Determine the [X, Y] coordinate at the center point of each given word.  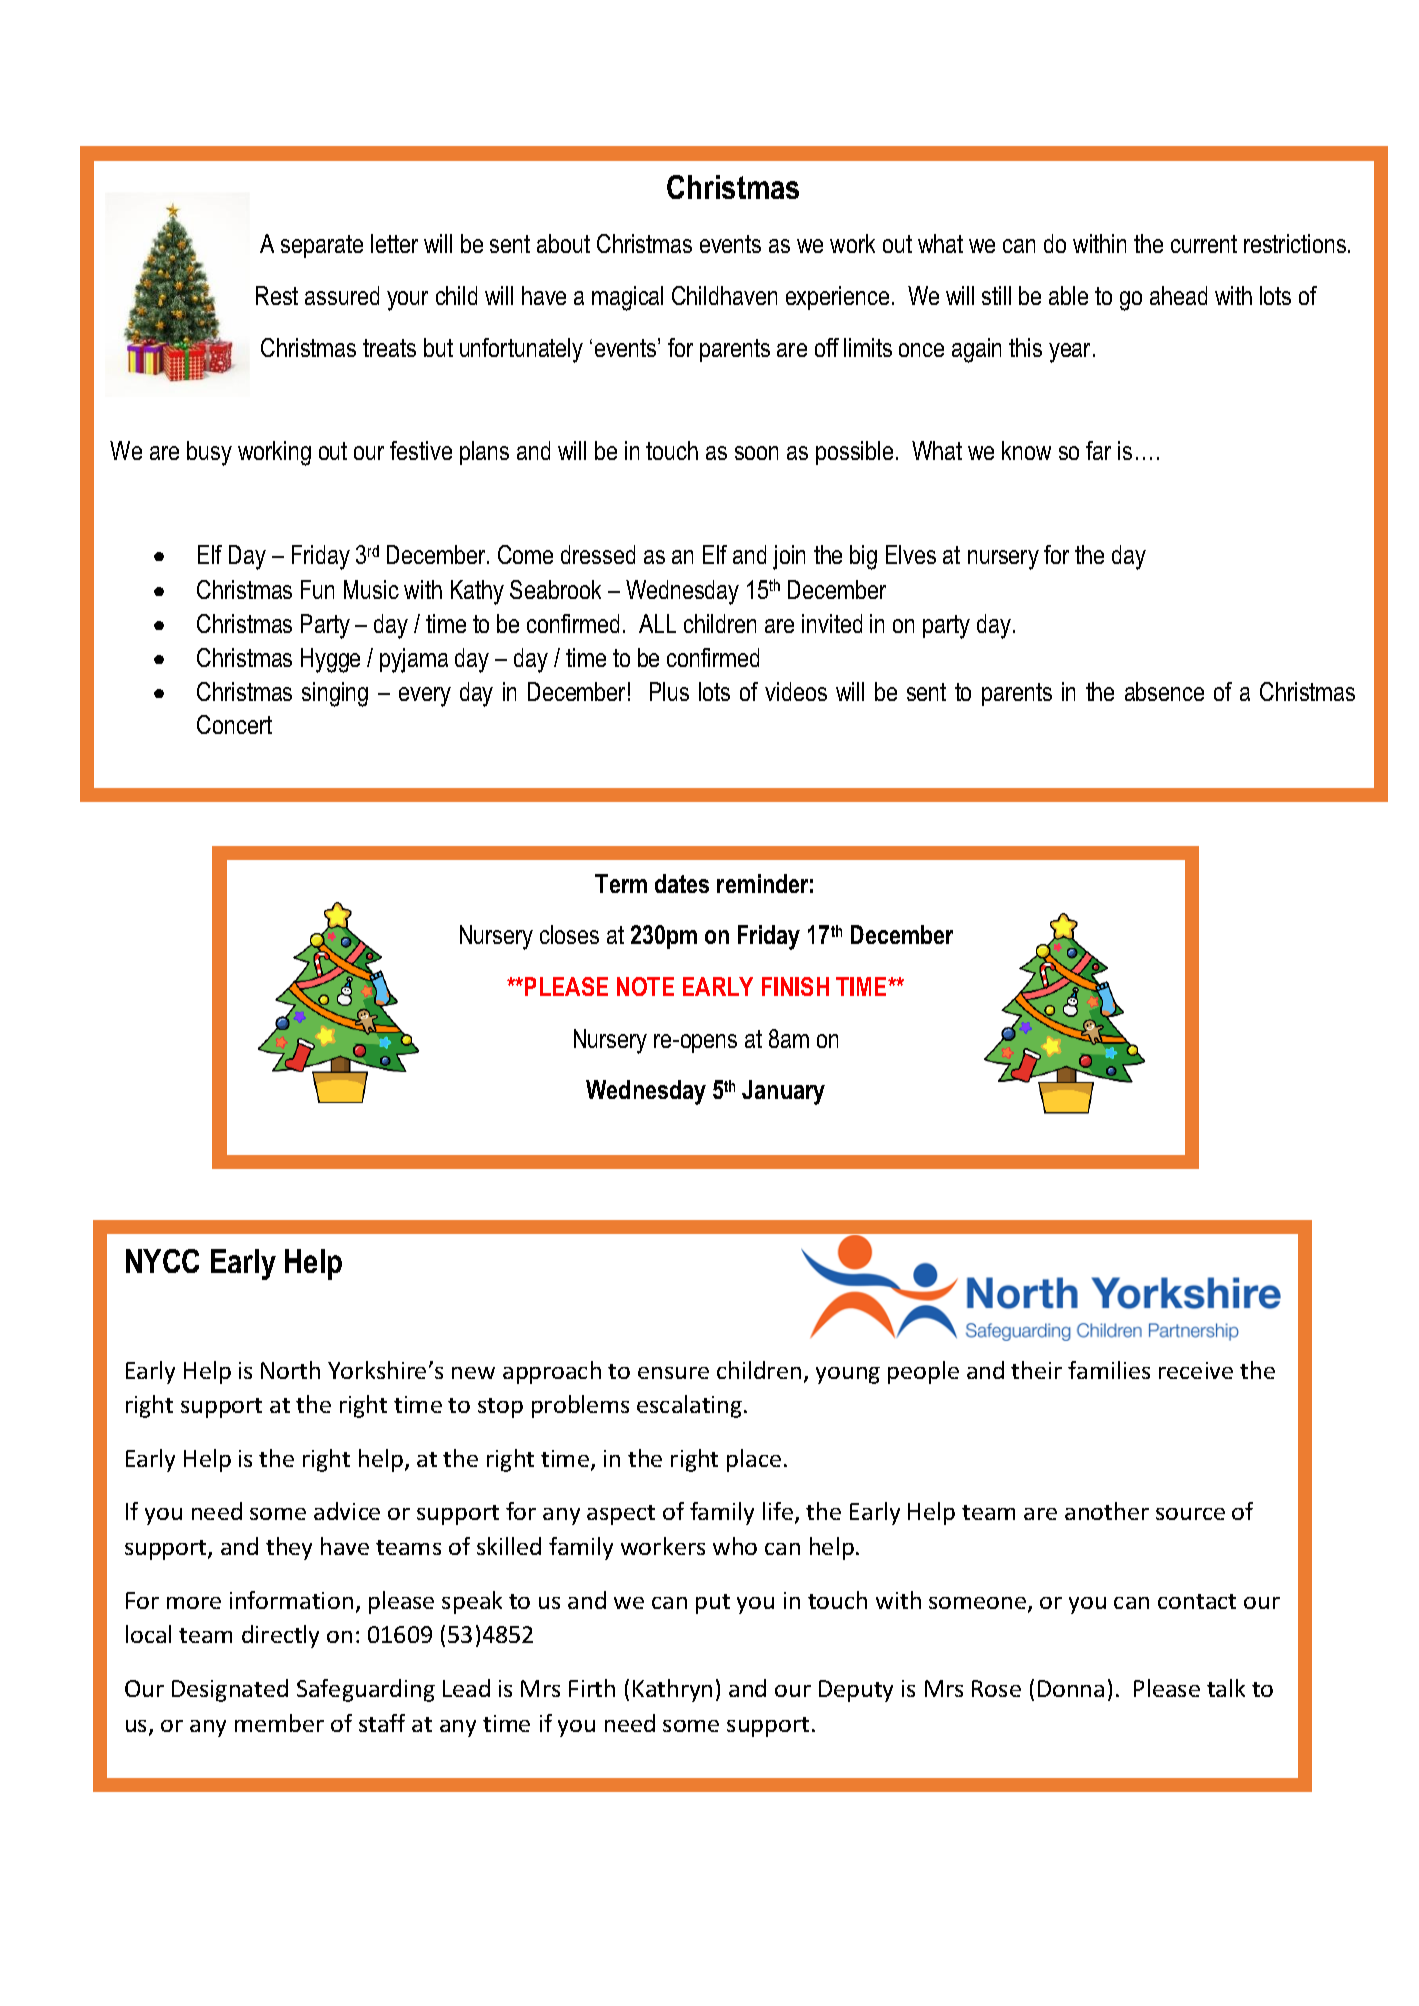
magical [627, 298]
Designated [230, 1690]
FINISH [795, 986]
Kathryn [672, 1690]
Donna [1071, 1688]
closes [569, 934]
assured [342, 295]
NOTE [645, 986]
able [1068, 295]
